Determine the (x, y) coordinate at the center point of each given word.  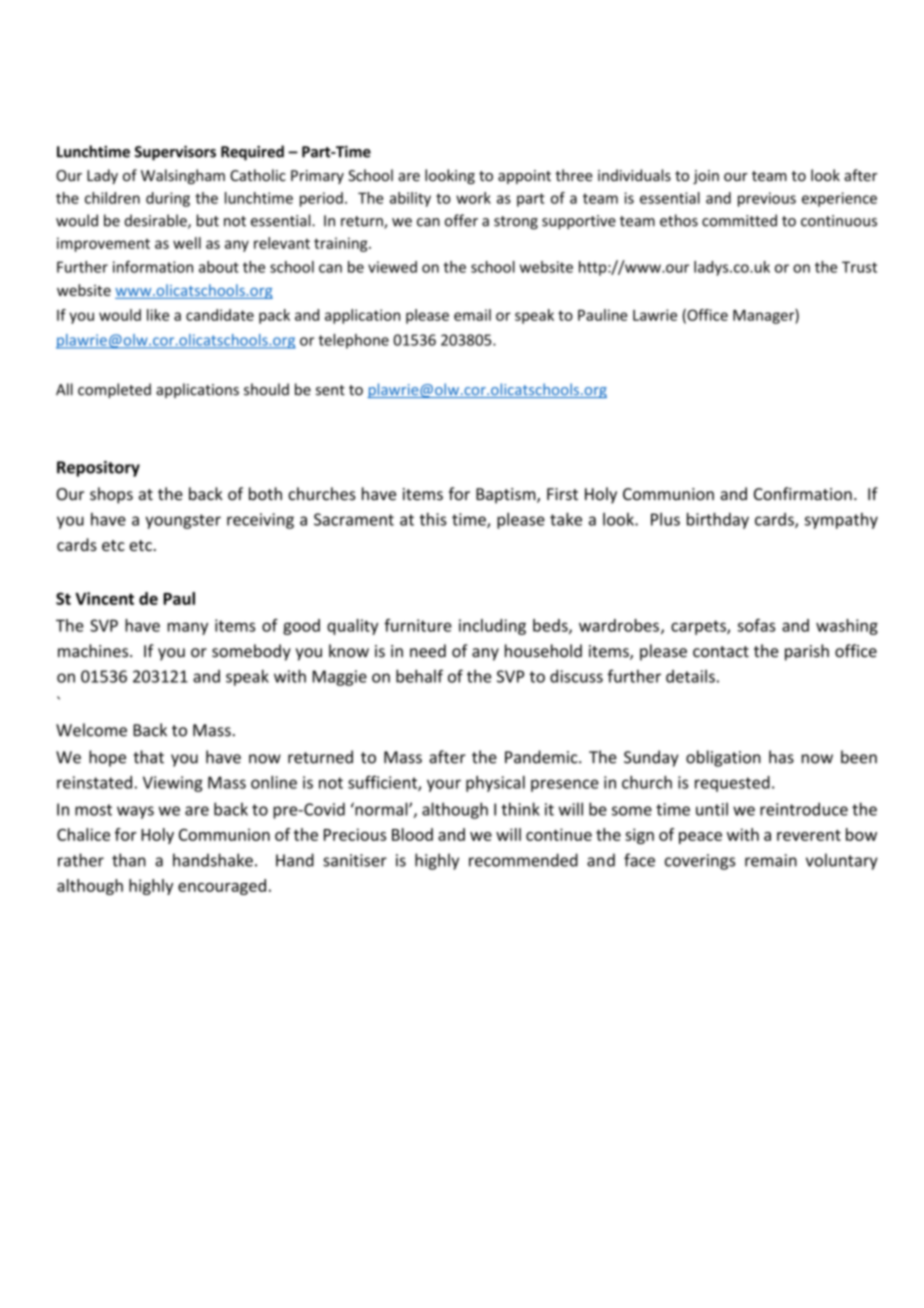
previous (767, 199)
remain (771, 860)
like (158, 315)
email (472, 315)
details (690, 676)
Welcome (91, 730)
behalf (419, 676)
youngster (183, 521)
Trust (859, 267)
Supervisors (175, 153)
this (433, 519)
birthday (718, 520)
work (473, 198)
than (129, 860)
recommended (523, 860)
